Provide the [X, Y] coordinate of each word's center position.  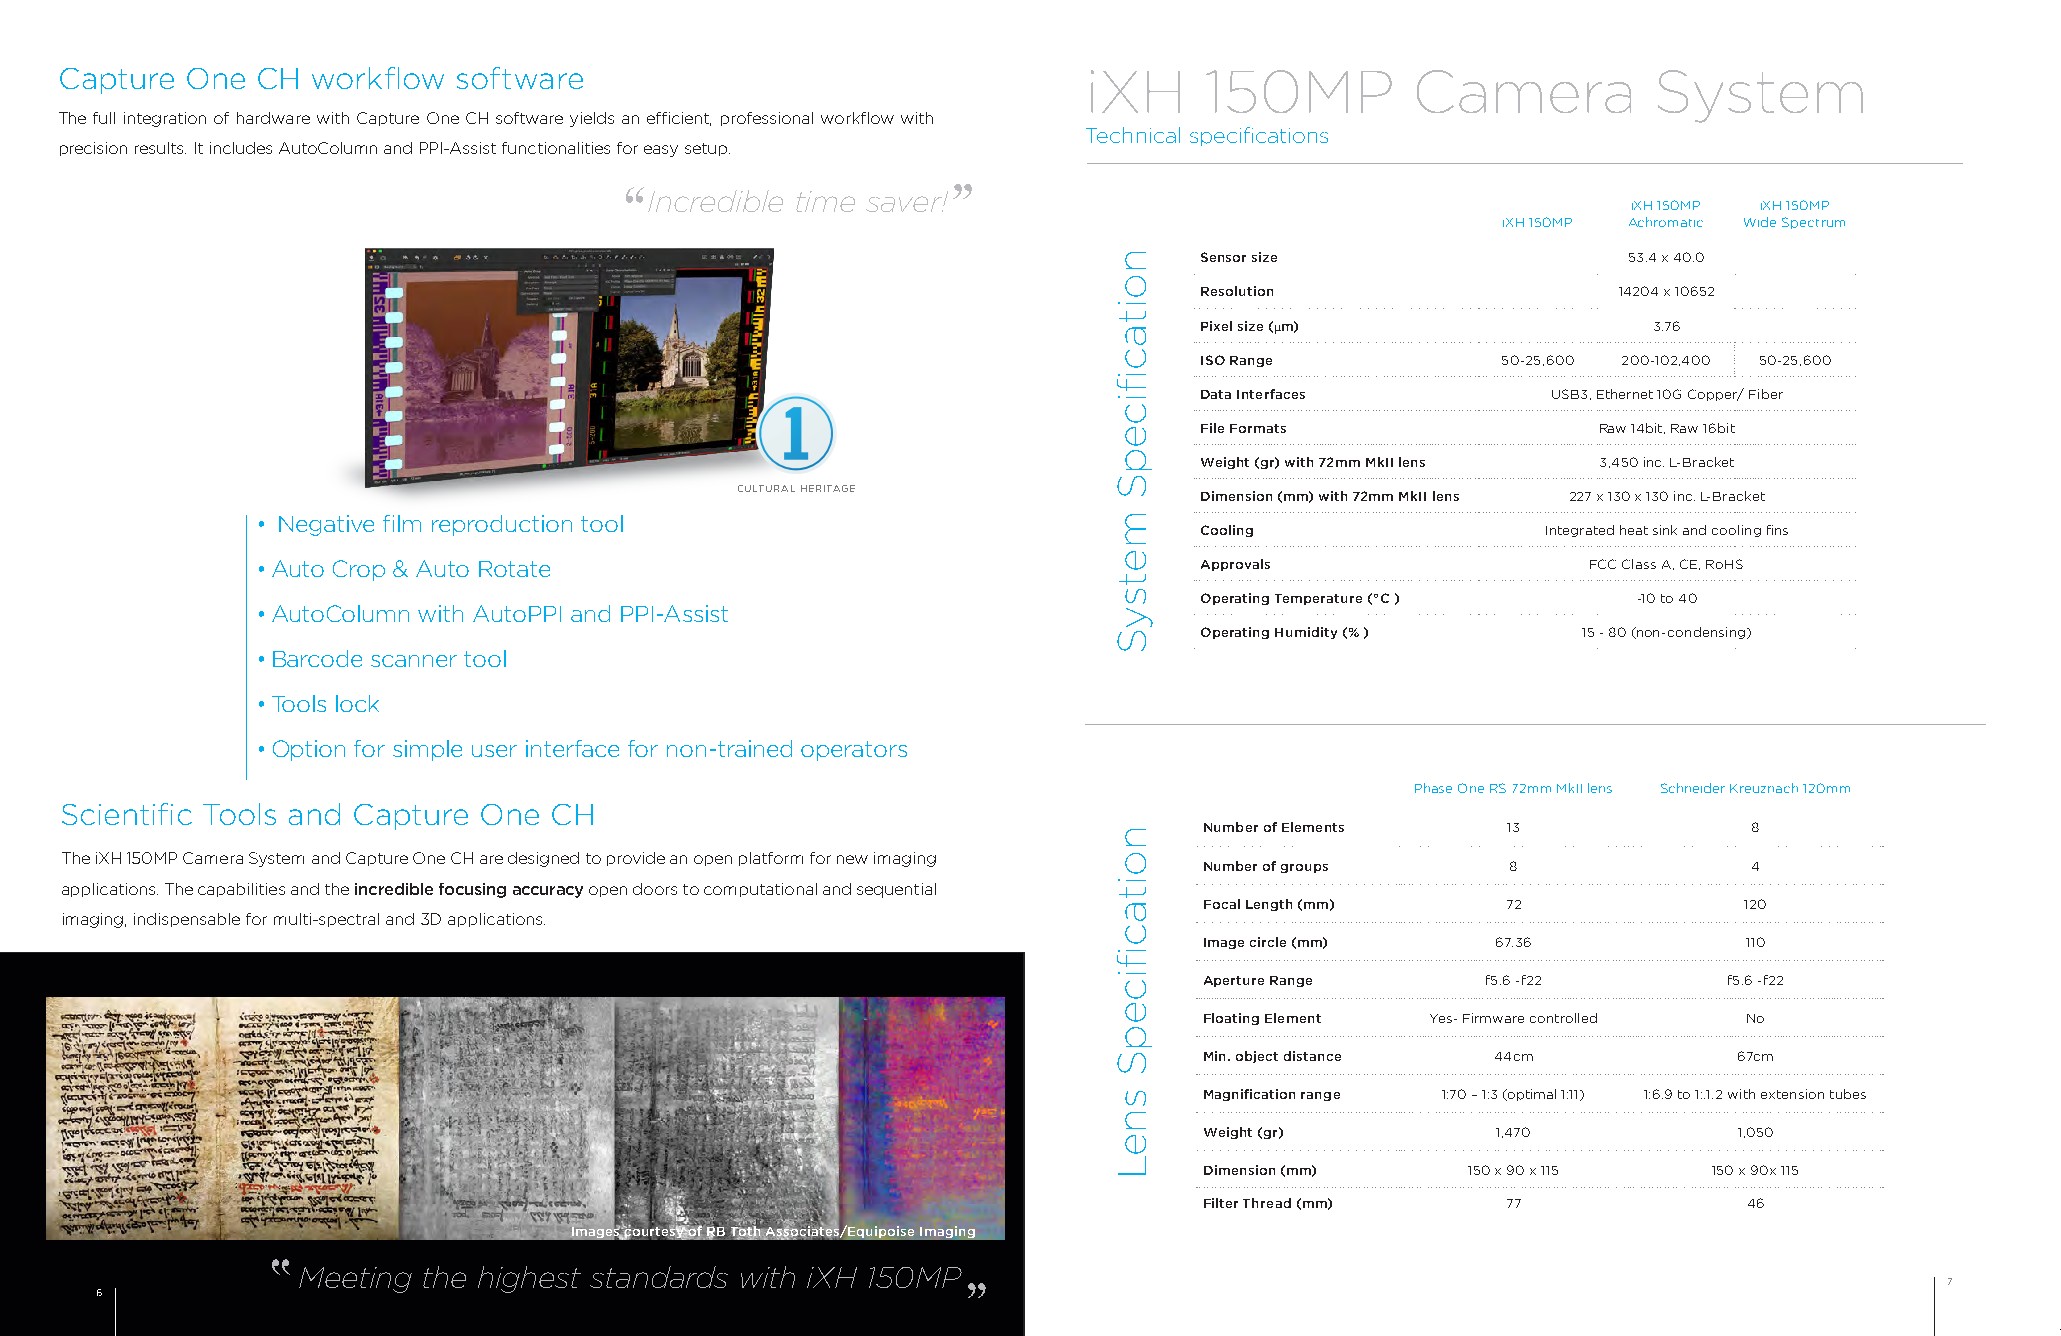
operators [854, 751]
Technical [1133, 135]
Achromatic [1666, 222]
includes [241, 148]
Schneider [1693, 788]
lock [357, 703]
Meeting [355, 1280]
